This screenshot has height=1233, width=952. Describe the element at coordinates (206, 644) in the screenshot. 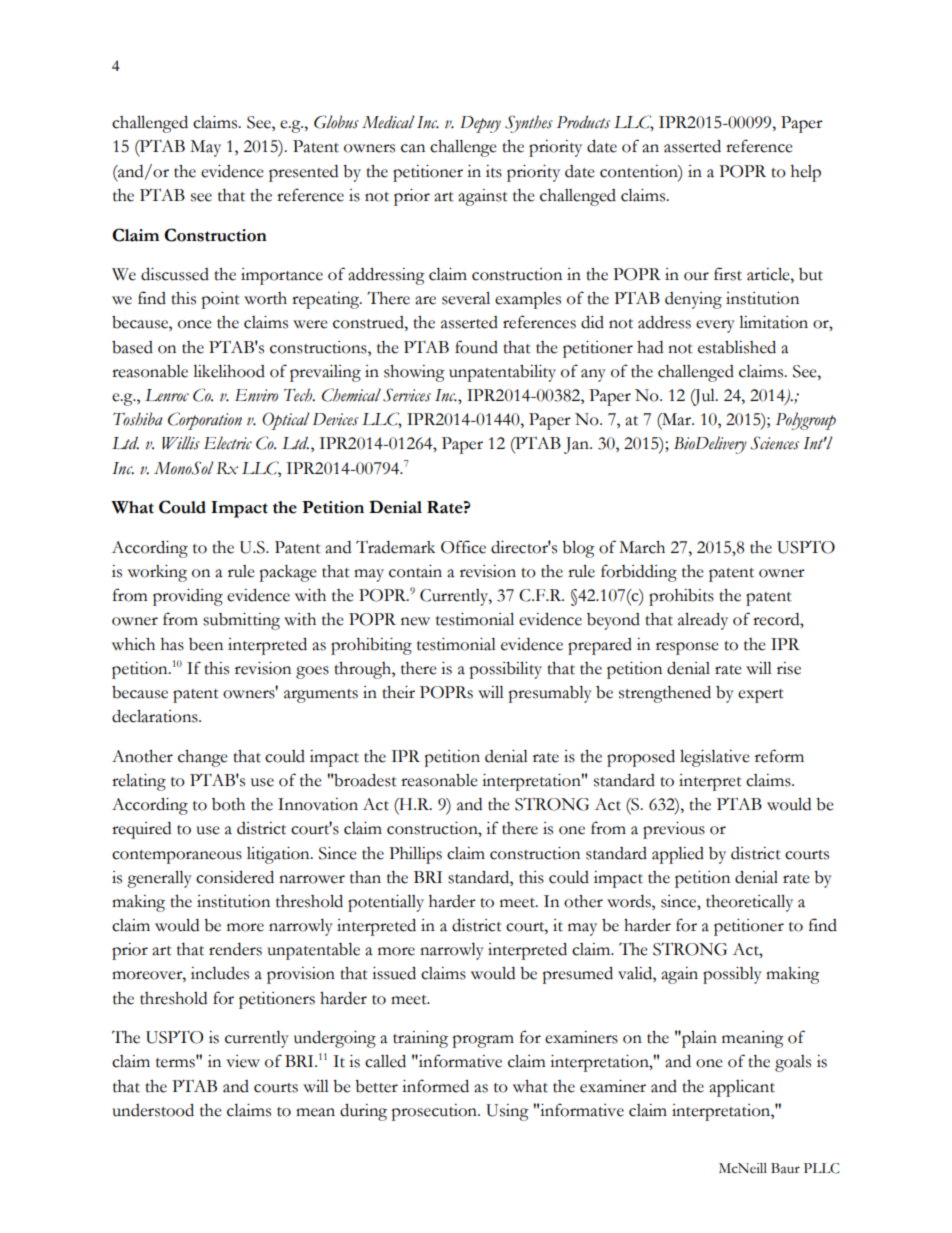

I see `been` at that location.
